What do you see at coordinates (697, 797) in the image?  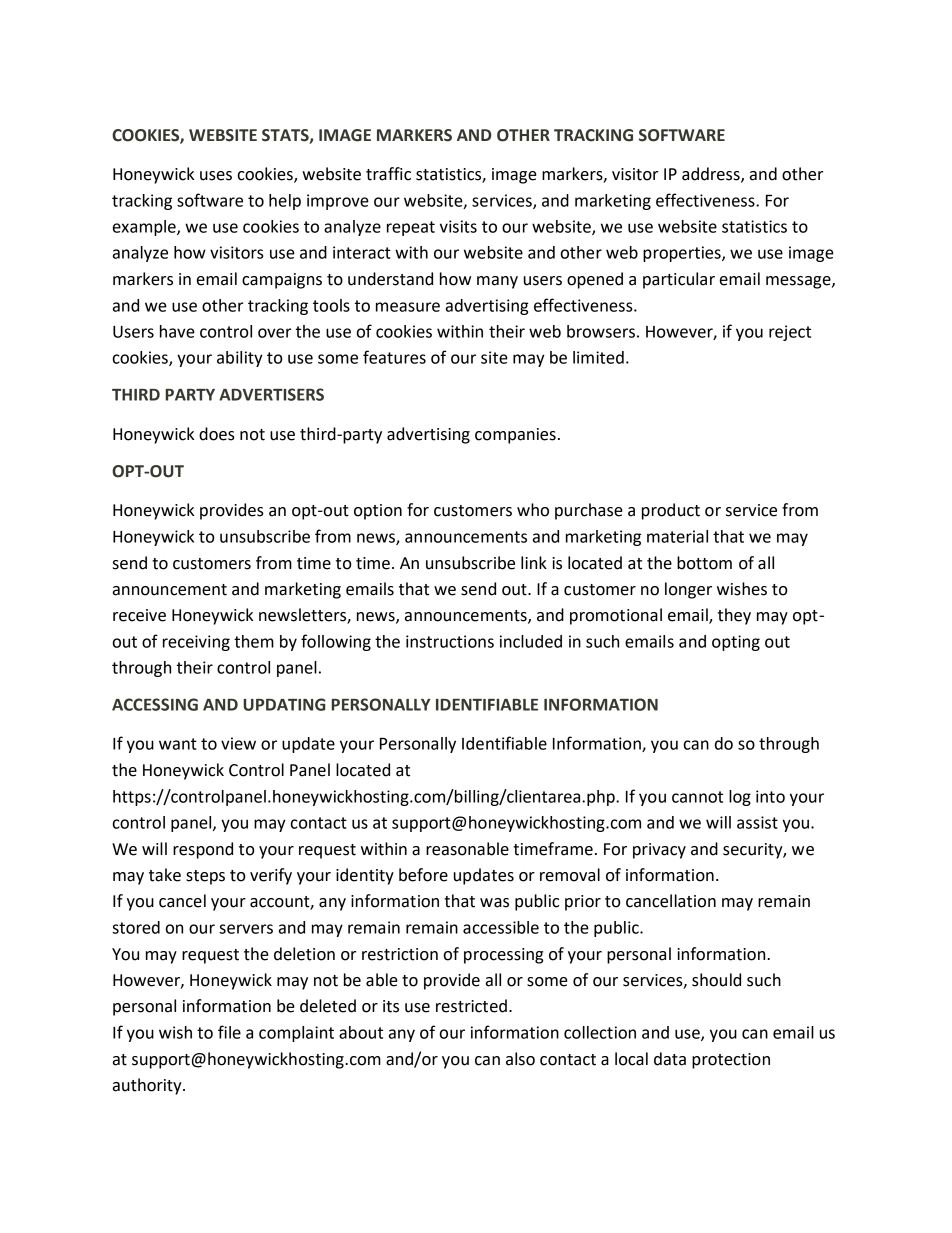 I see `cannot` at bounding box center [697, 797].
